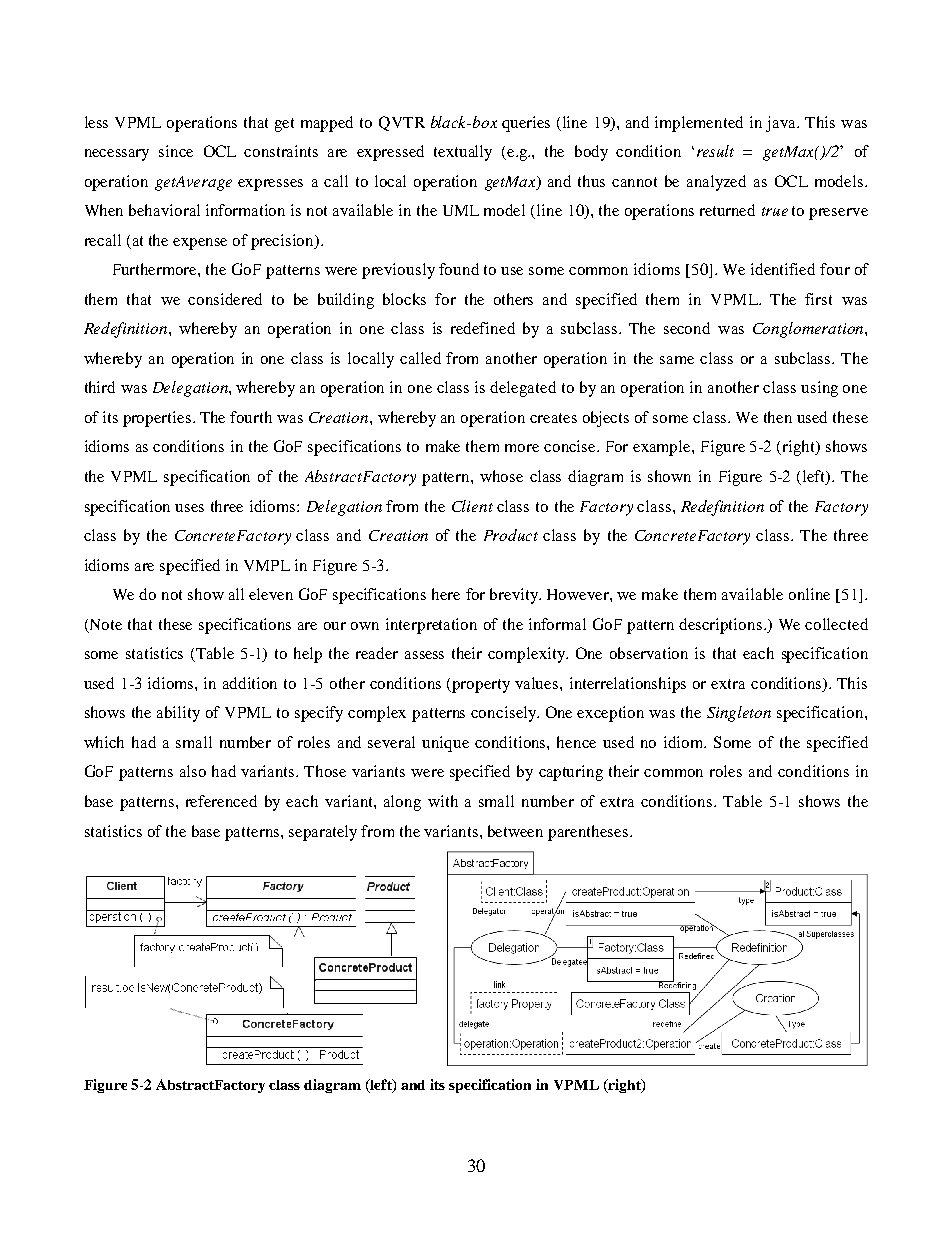  I want to click on capturing, so click(571, 773).
